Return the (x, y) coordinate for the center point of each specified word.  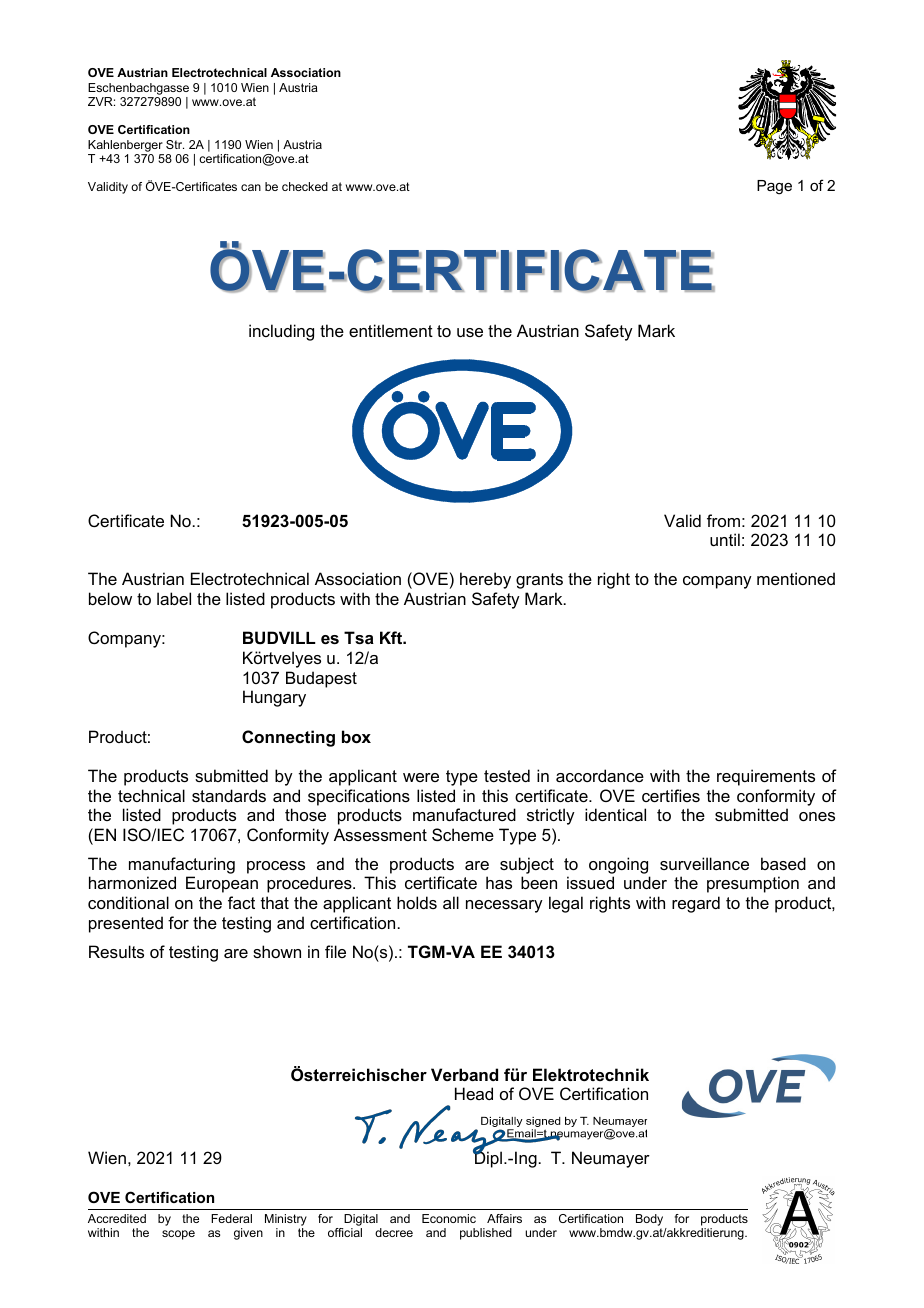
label (174, 598)
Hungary (274, 698)
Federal (231, 1218)
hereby (485, 580)
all (451, 902)
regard (696, 904)
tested (507, 775)
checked (305, 186)
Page (774, 187)
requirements (766, 777)
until (725, 539)
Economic (449, 1218)
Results (116, 951)
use (470, 332)
